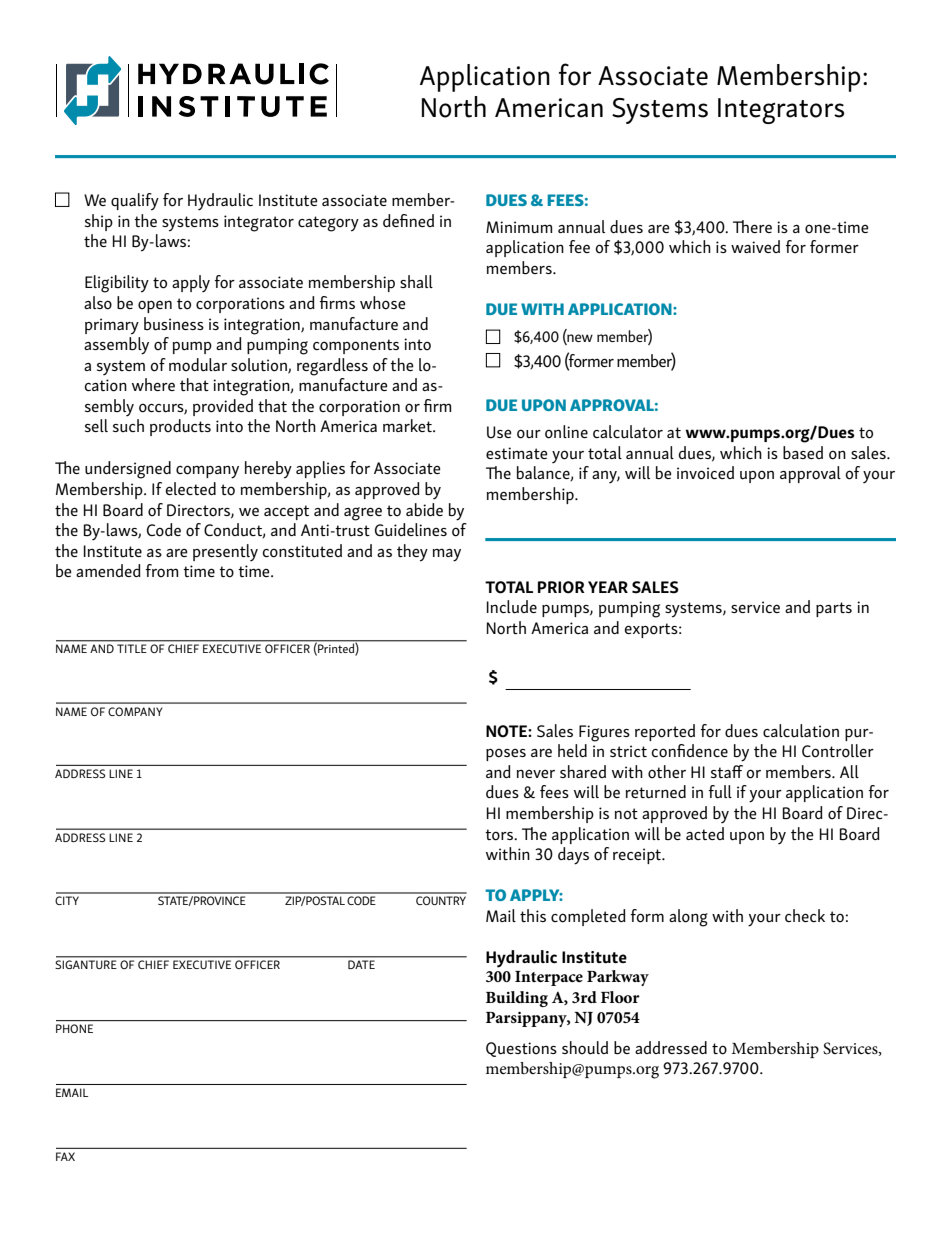 Image resolution: width=952 pixels, height=1233 pixels. I want to click on abide, so click(424, 509).
